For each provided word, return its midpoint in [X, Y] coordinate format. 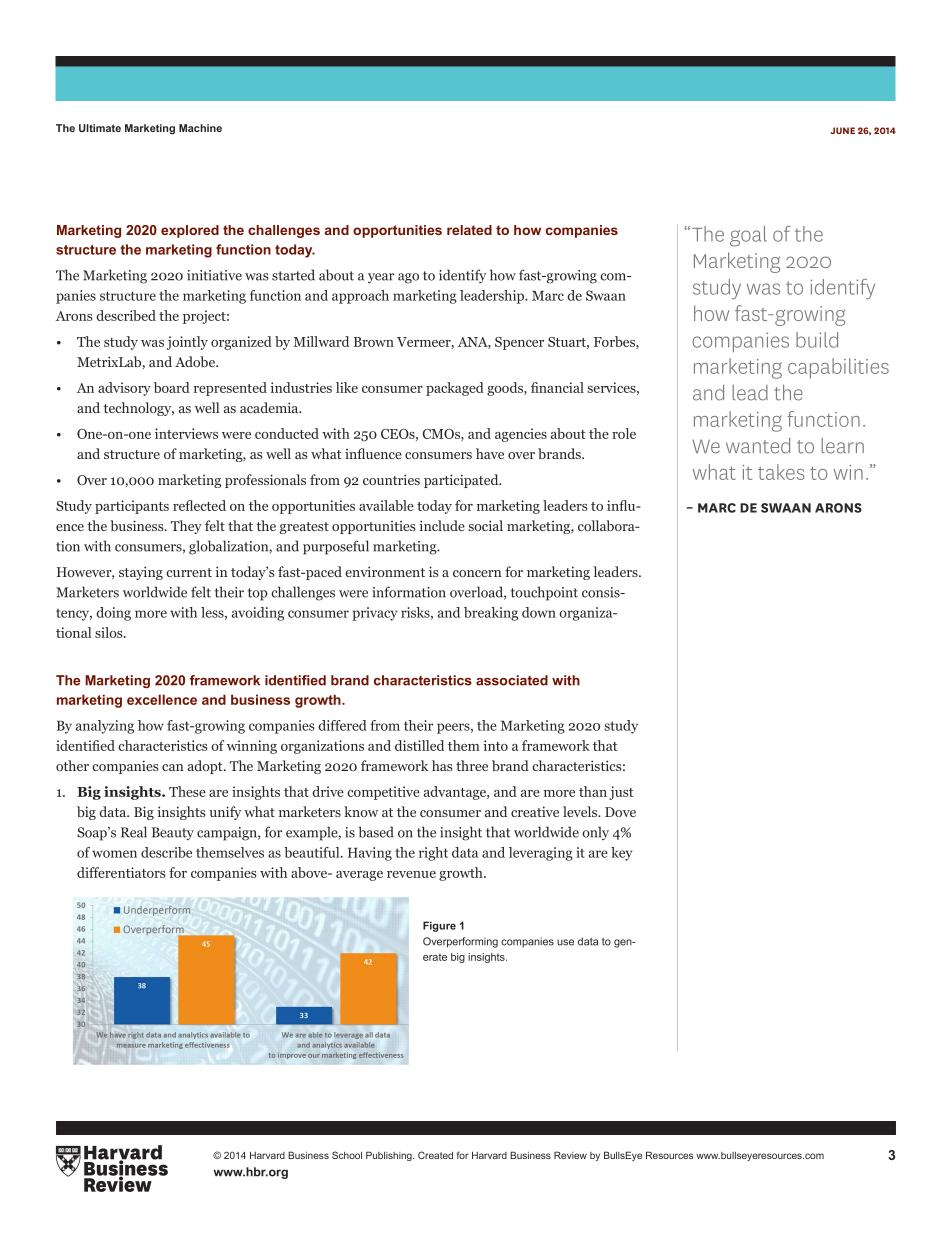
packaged [455, 389]
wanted [758, 446]
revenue [411, 874]
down [539, 612]
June [843, 130]
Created [435, 1155]
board [172, 387]
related [469, 230]
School [347, 1155]
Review [570, 1155]
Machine [200, 128]
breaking [491, 614]
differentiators [121, 872]
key [621, 854]
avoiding [258, 614]
